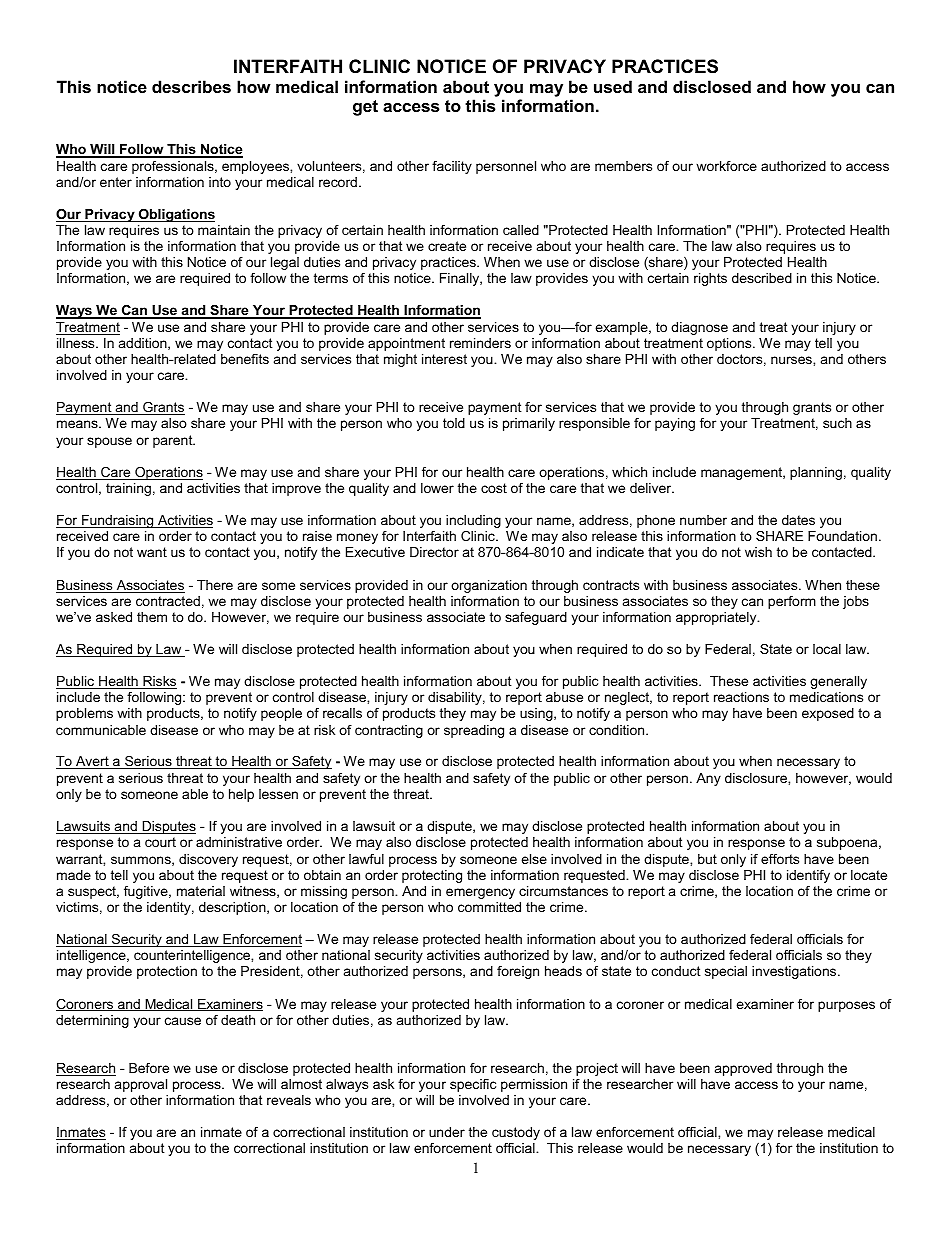  What do you see at coordinates (489, 586) in the screenshot?
I see `organization` at bounding box center [489, 586].
